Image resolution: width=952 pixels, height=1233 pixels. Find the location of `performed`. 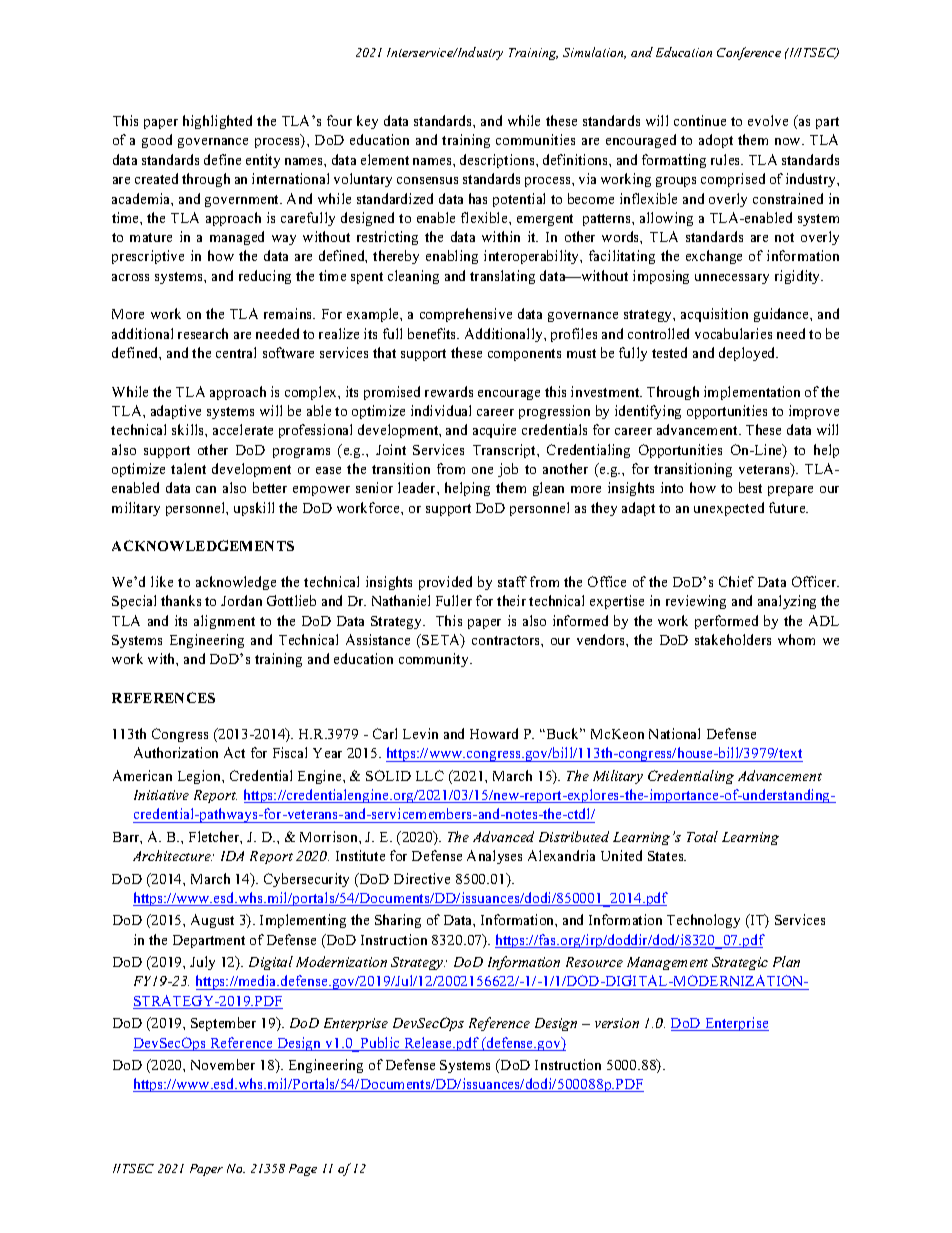

performed is located at coordinates (726, 622).
